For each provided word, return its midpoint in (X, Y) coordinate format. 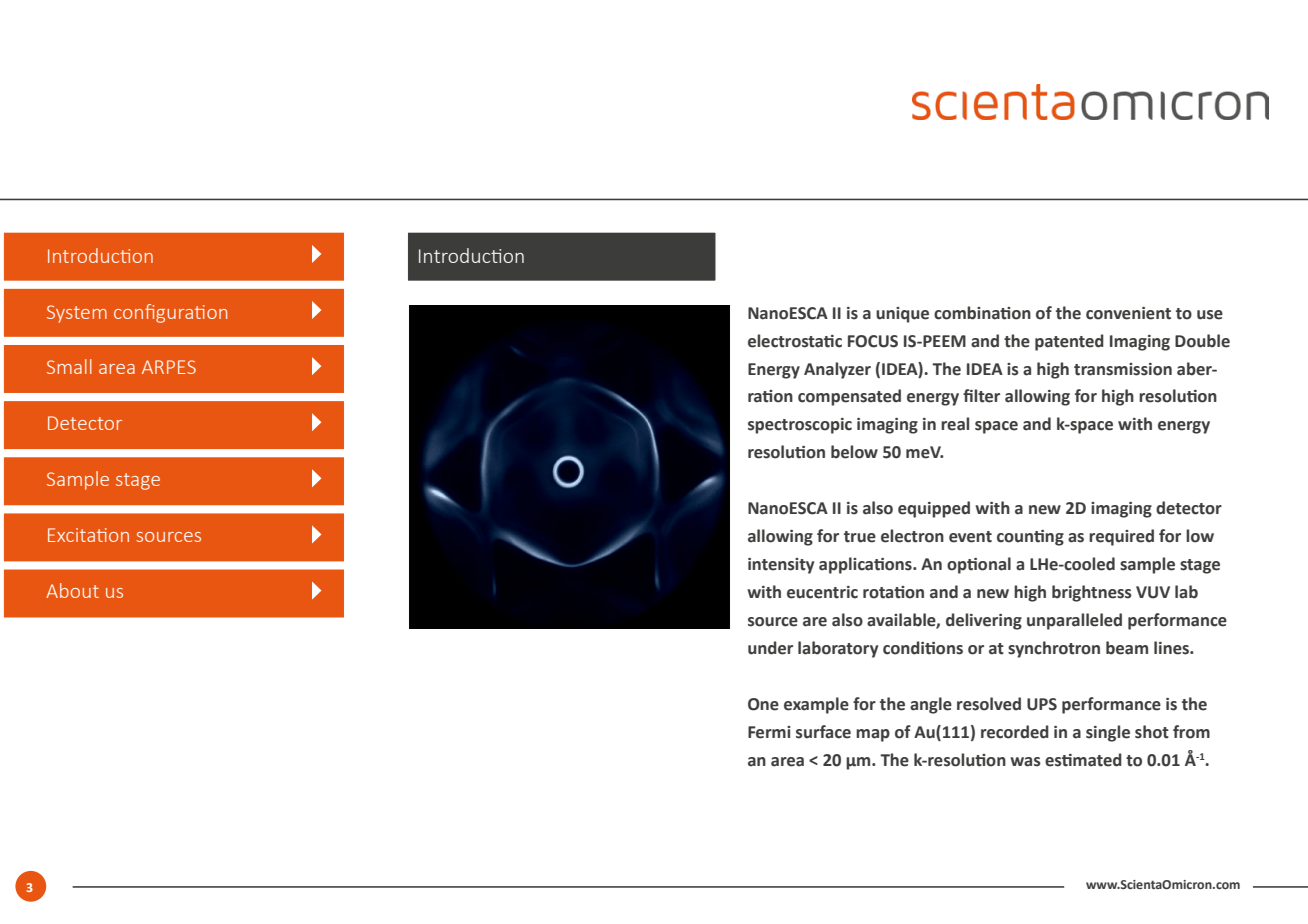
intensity (781, 566)
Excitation (88, 535)
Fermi (769, 732)
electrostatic (795, 341)
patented (1069, 342)
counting (1030, 538)
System (77, 314)
